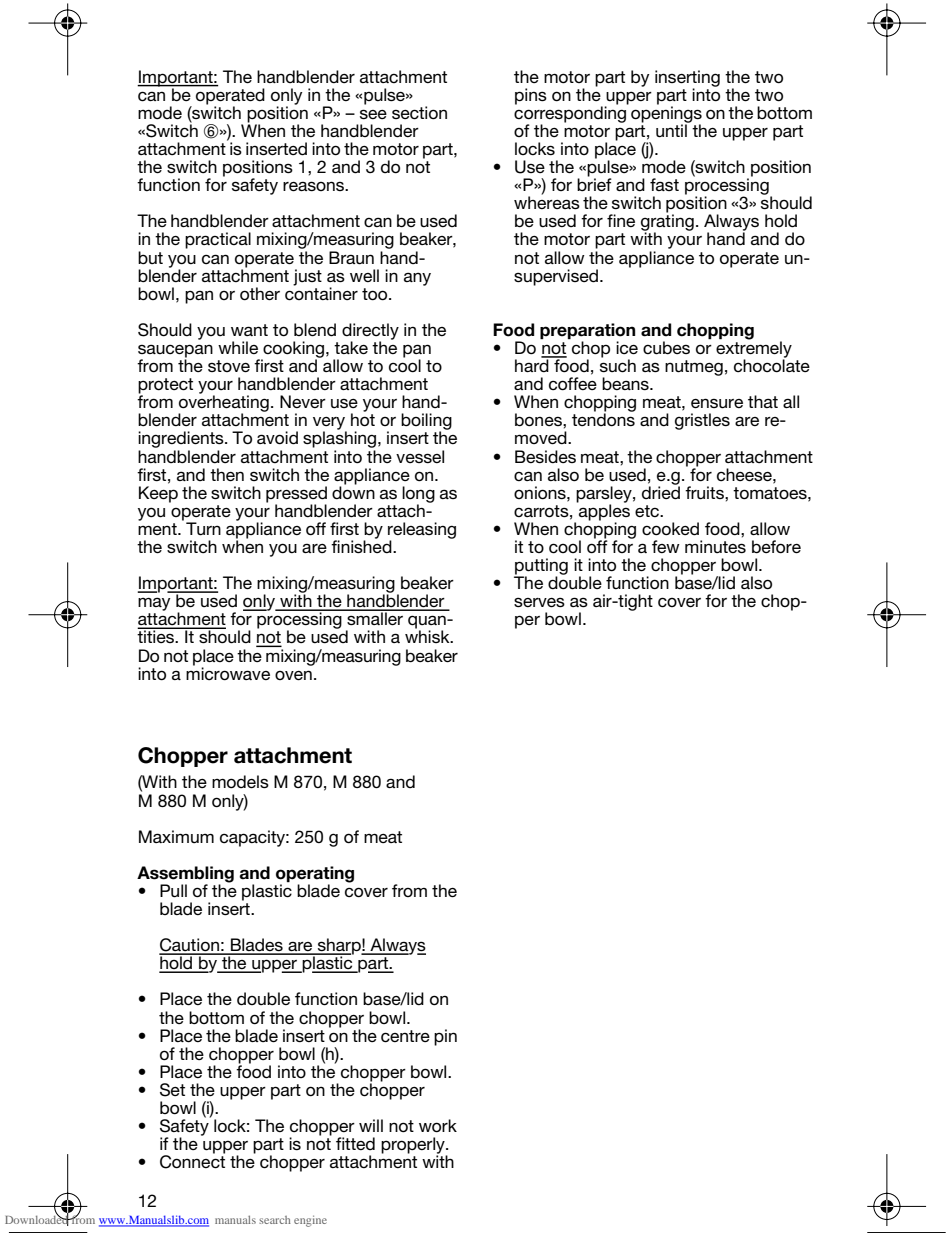 This screenshot has height=1233, width=952. I want to click on microwave, so click(228, 673).
